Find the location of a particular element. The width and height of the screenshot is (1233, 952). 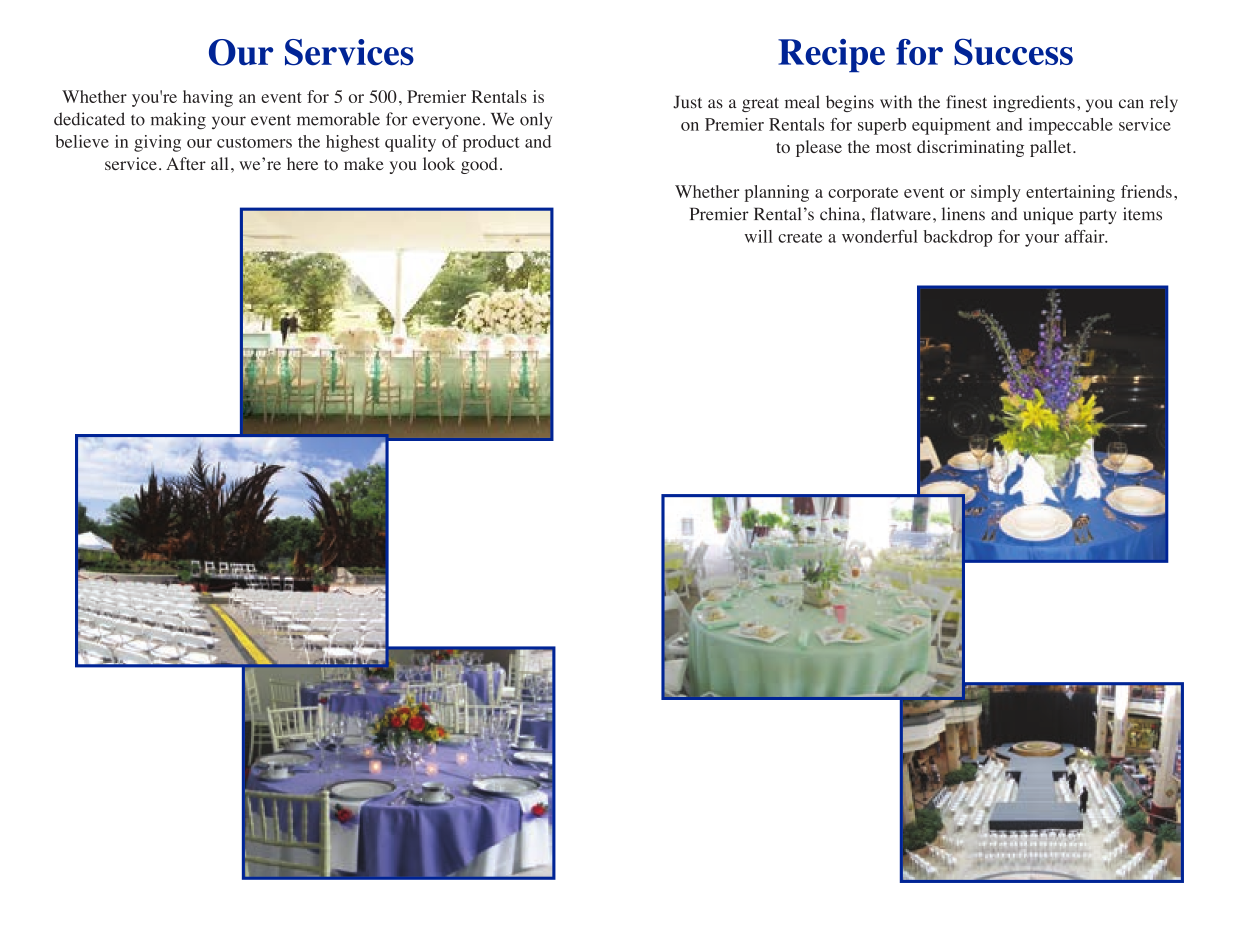

having is located at coordinates (208, 98).
